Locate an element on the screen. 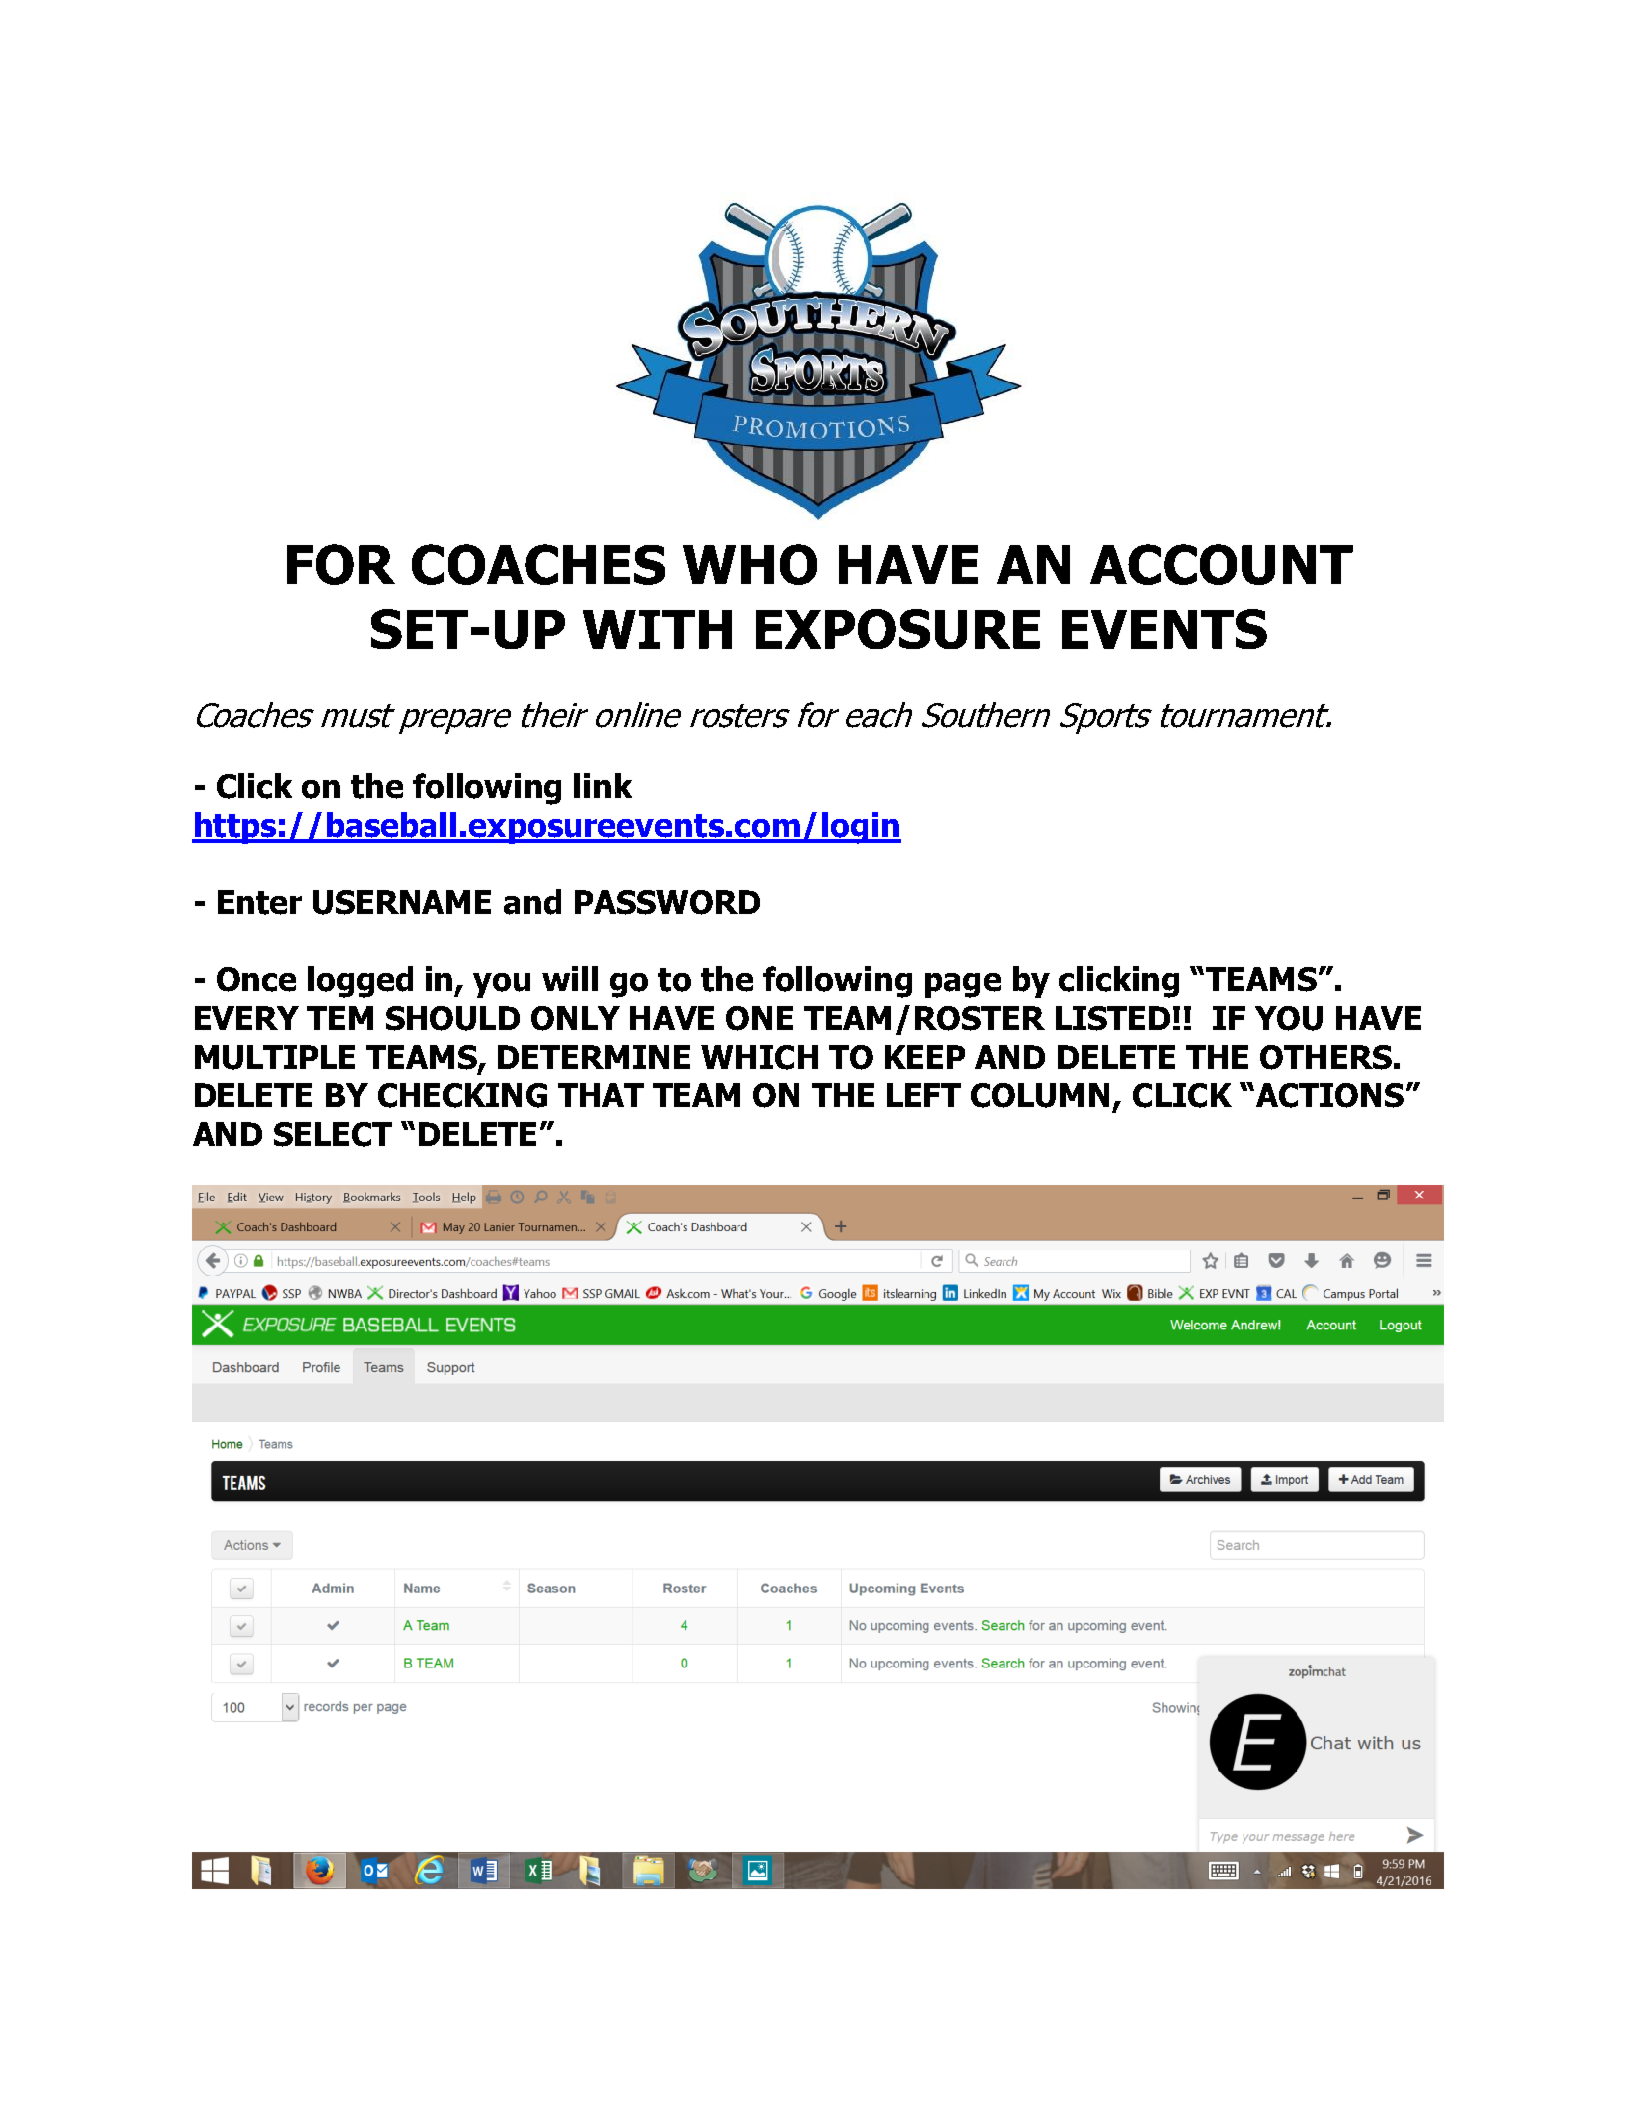 This screenshot has height=2117, width=1636. WITH is located at coordinates (657, 629).
